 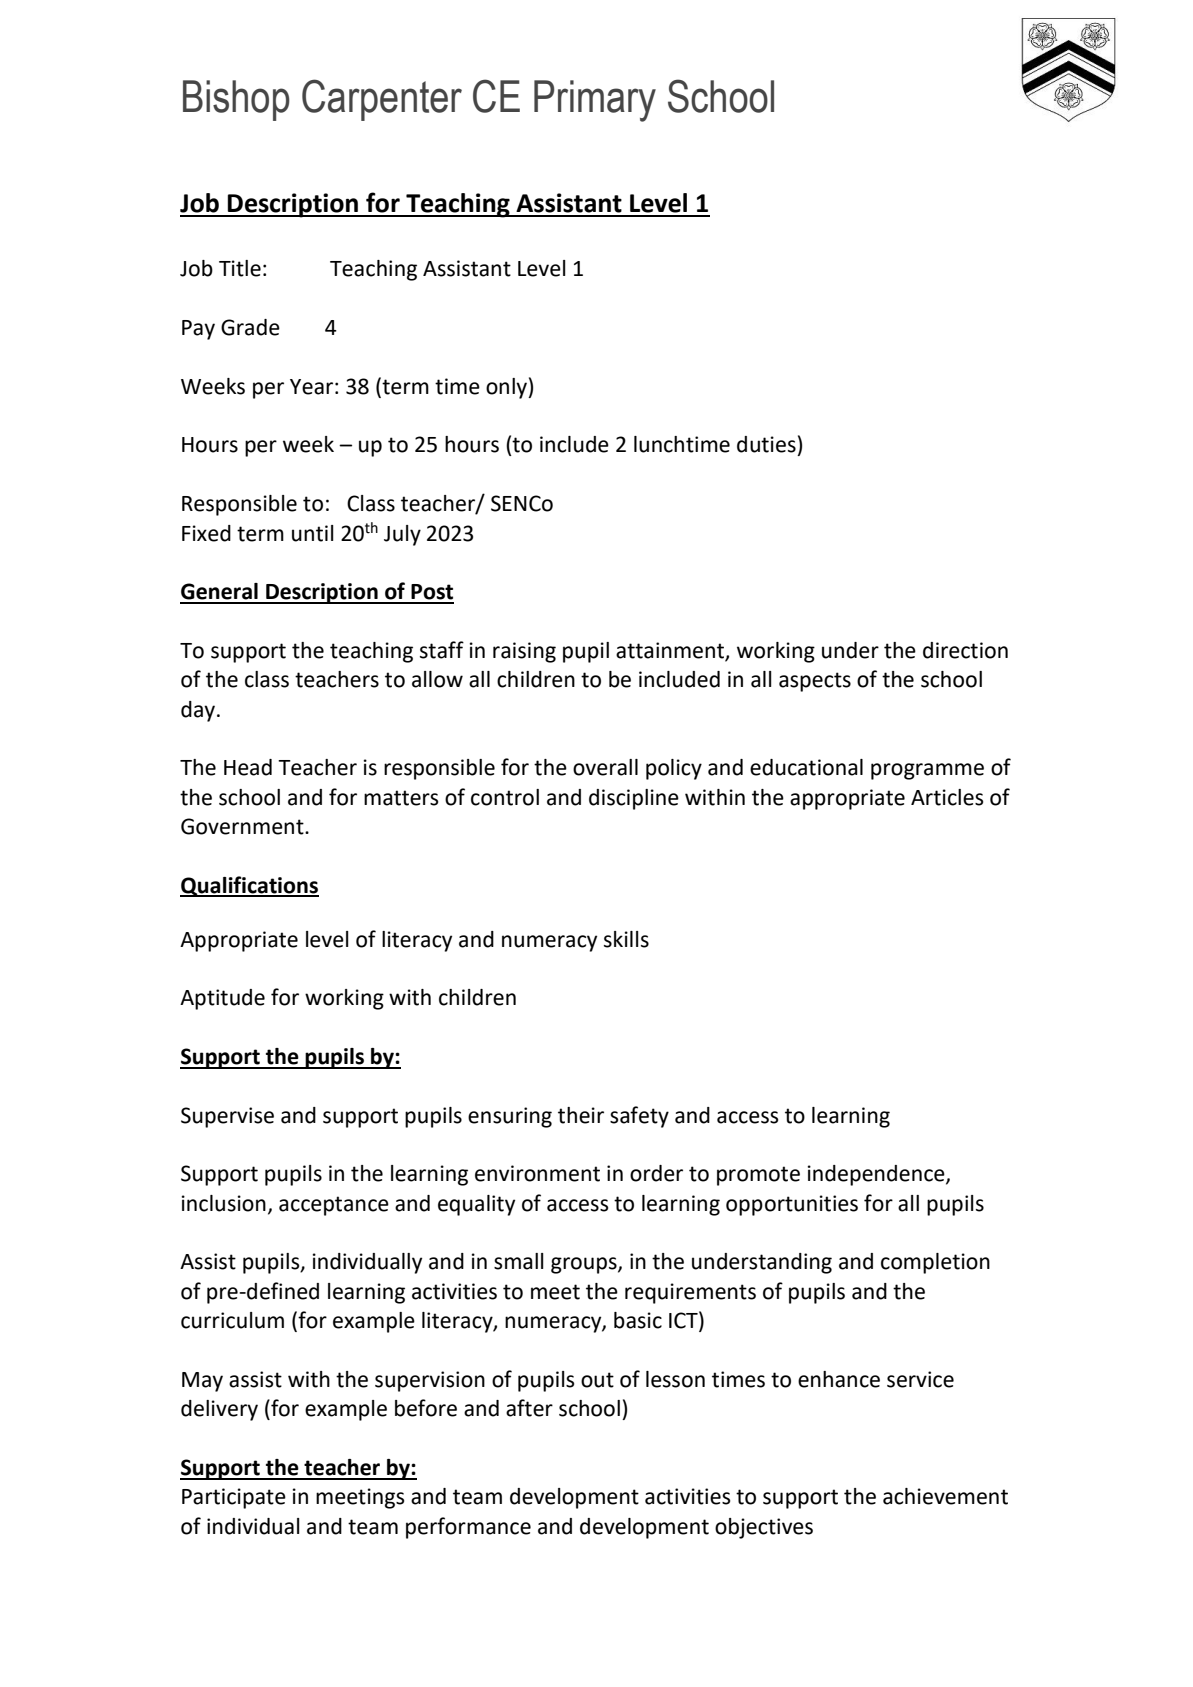 What do you see at coordinates (595, 101) in the screenshot?
I see `Primary` at bounding box center [595, 101].
